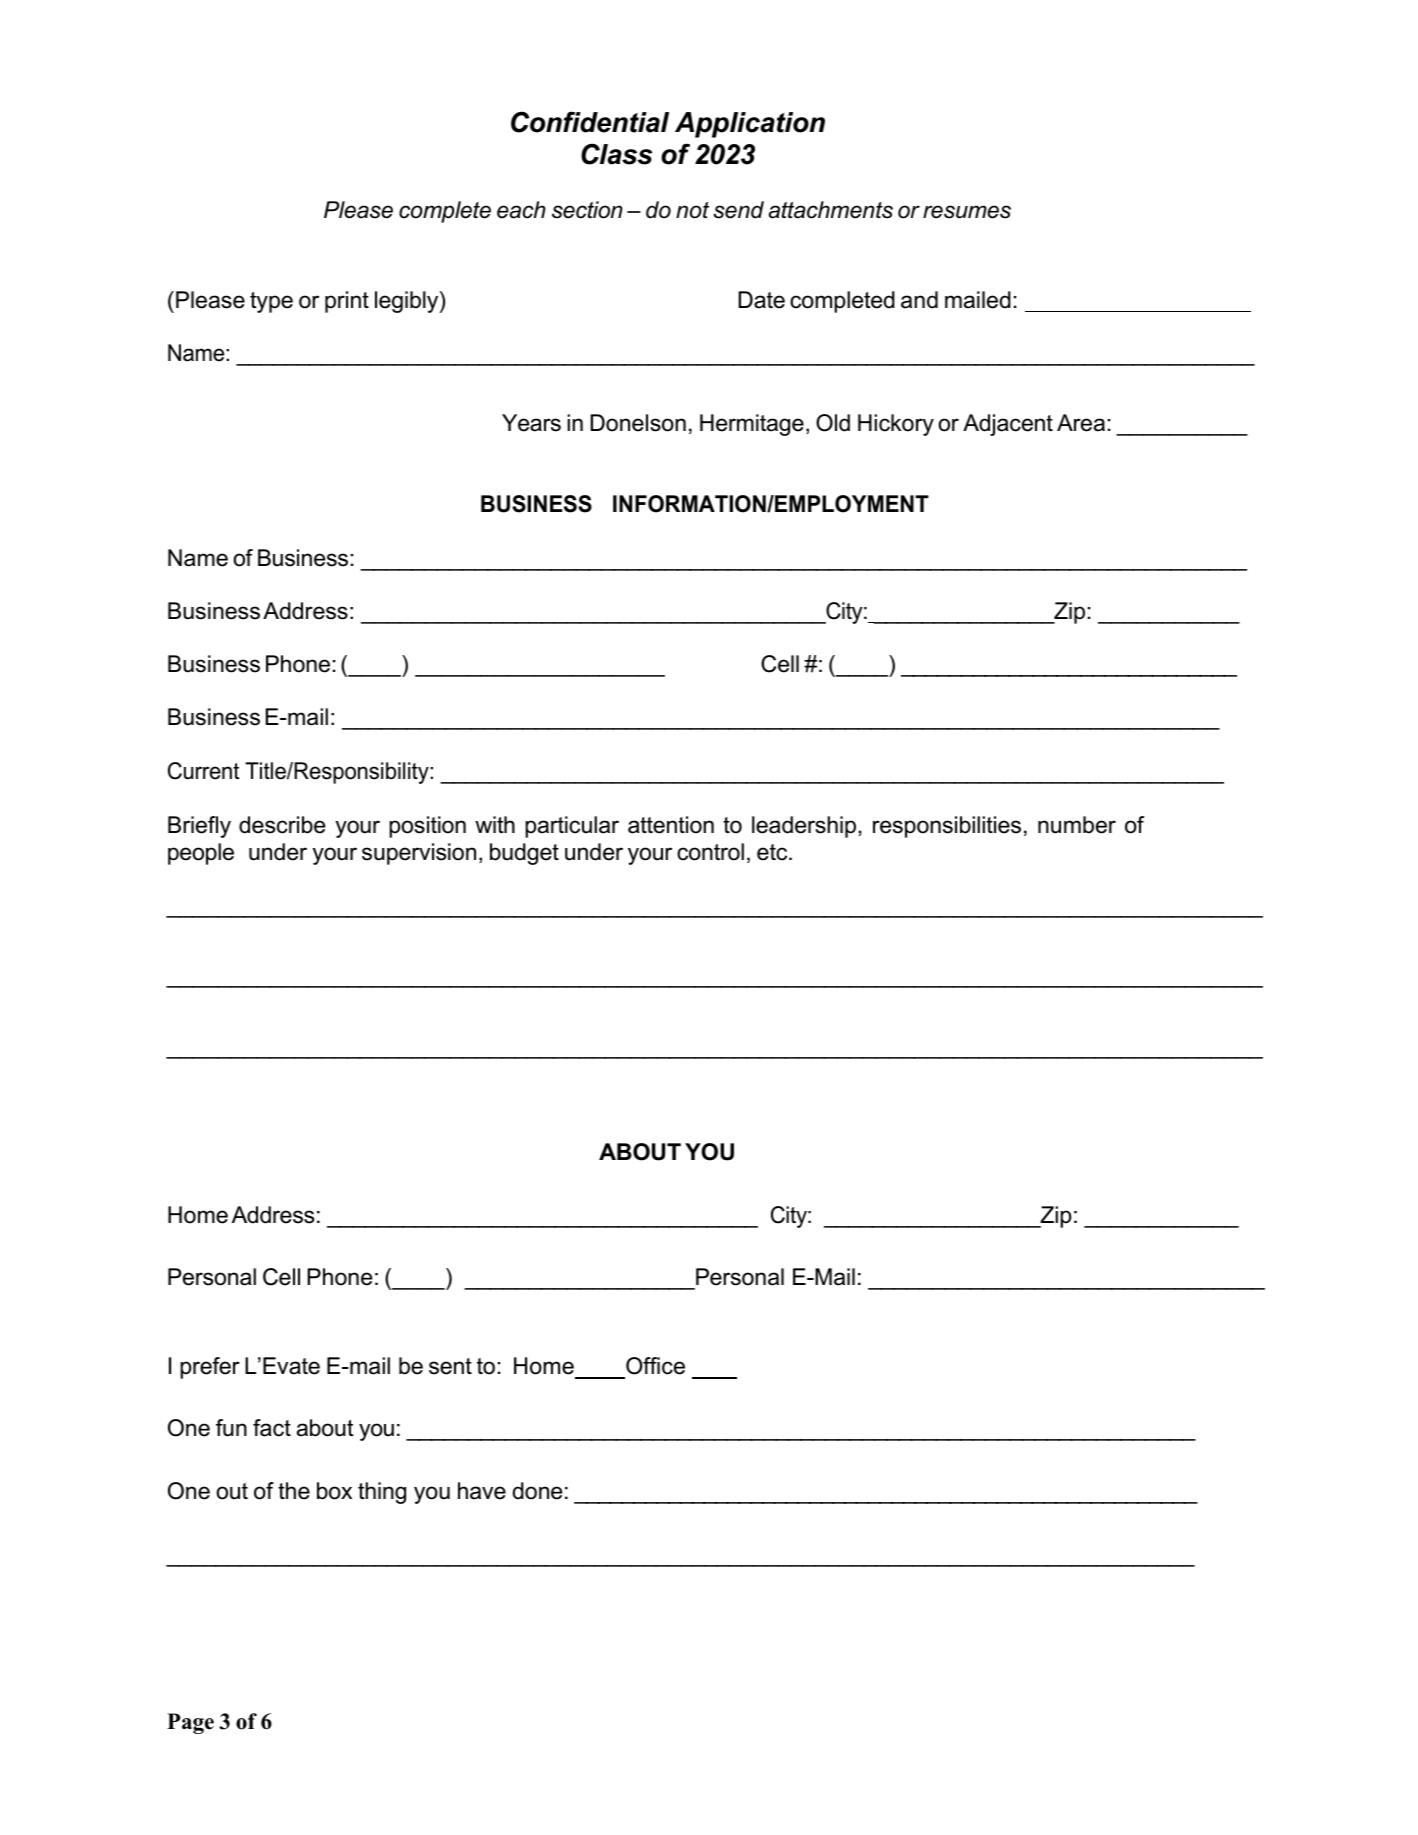  What do you see at coordinates (282, 825) in the page?
I see `describe` at bounding box center [282, 825].
